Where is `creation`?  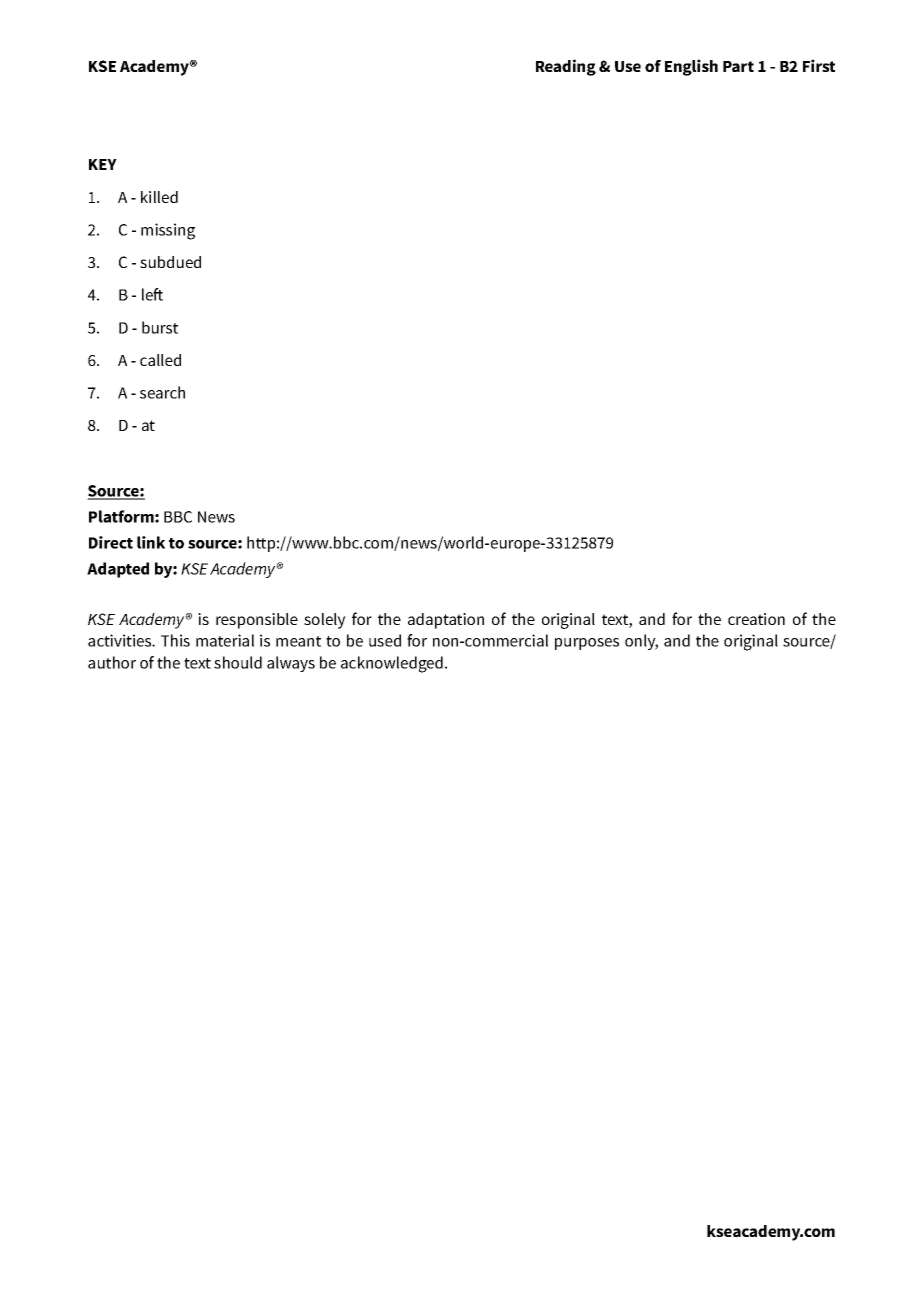 creation is located at coordinates (756, 619).
